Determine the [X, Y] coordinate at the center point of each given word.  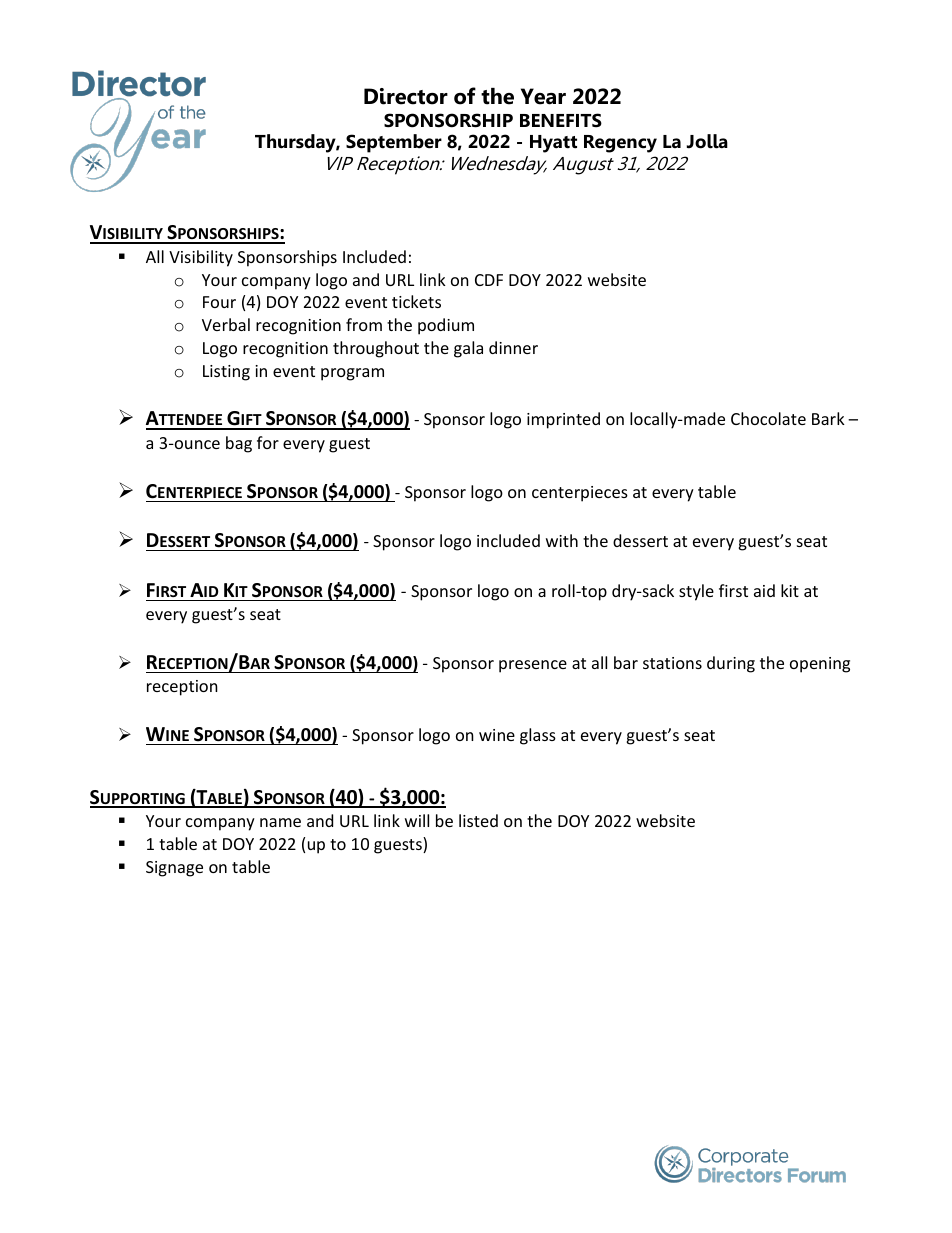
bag [239, 444]
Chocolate [768, 418]
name [280, 822]
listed [478, 820]
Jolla [707, 141]
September [394, 143]
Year [543, 96]
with [562, 540]
